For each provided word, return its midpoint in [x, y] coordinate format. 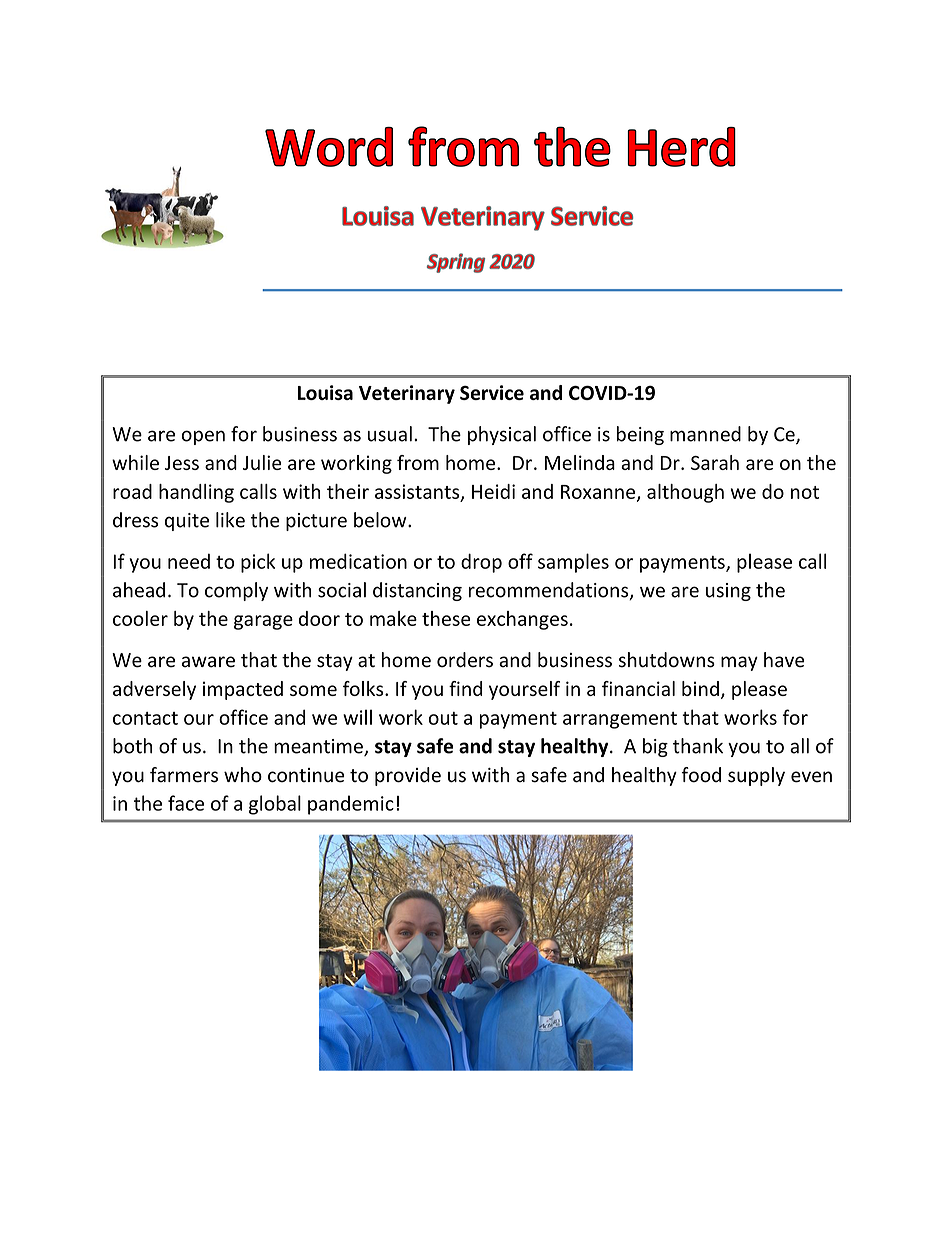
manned [705, 434]
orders [465, 660]
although [685, 493]
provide [408, 776]
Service [492, 392]
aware [208, 662]
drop [481, 563]
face [186, 803]
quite [187, 522]
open [203, 437]
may [739, 663]
